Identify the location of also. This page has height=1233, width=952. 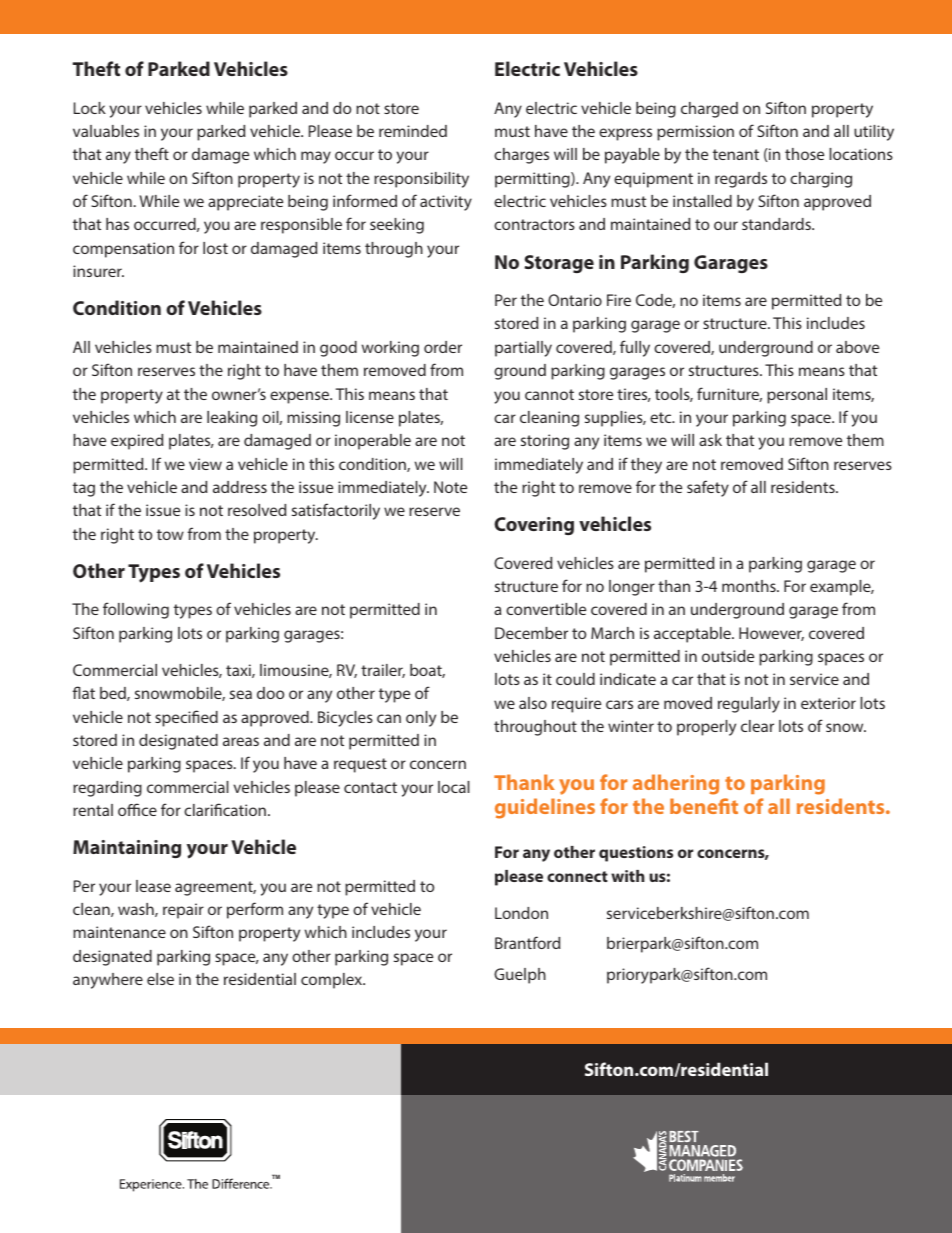
(533, 703).
